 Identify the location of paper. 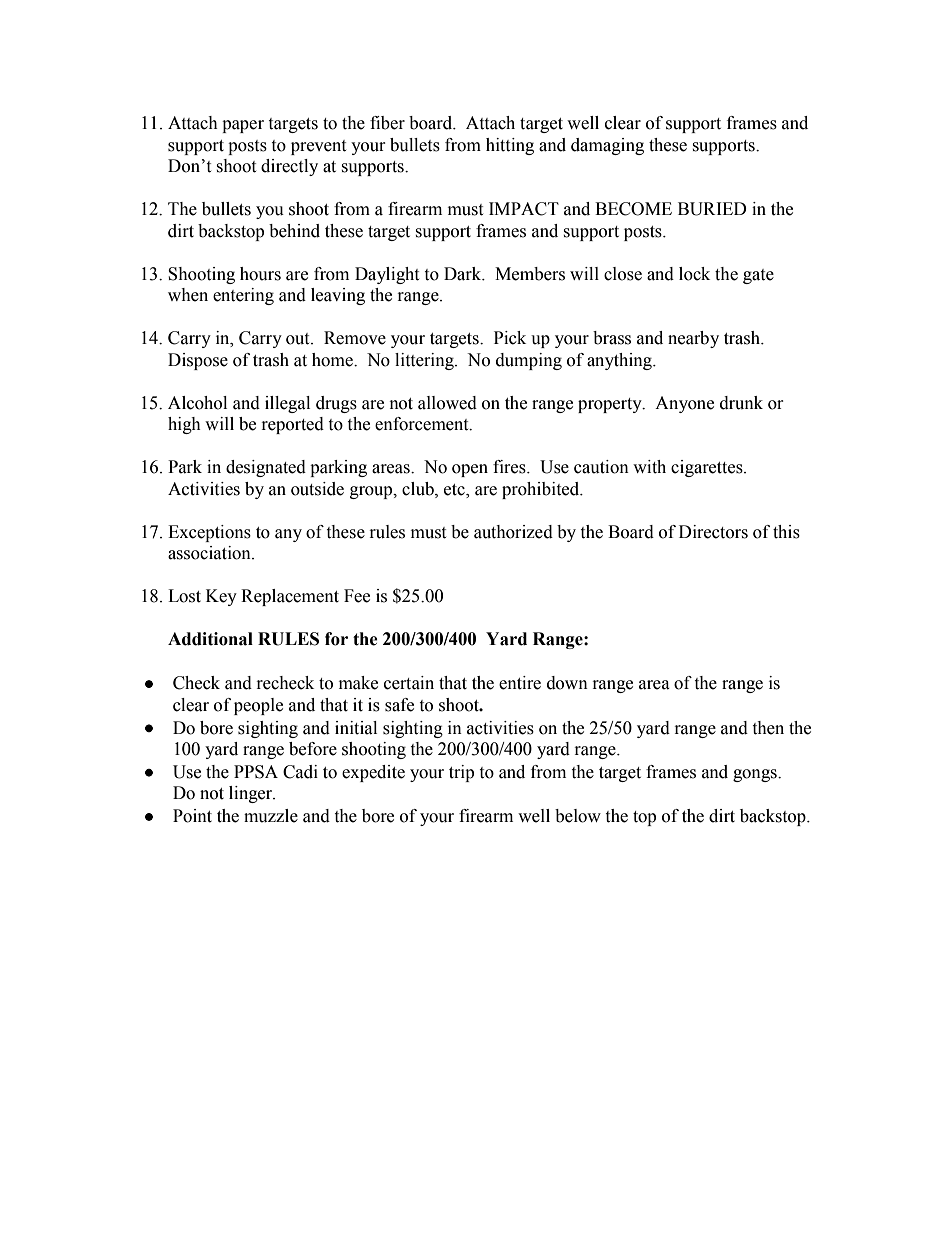
(243, 126).
